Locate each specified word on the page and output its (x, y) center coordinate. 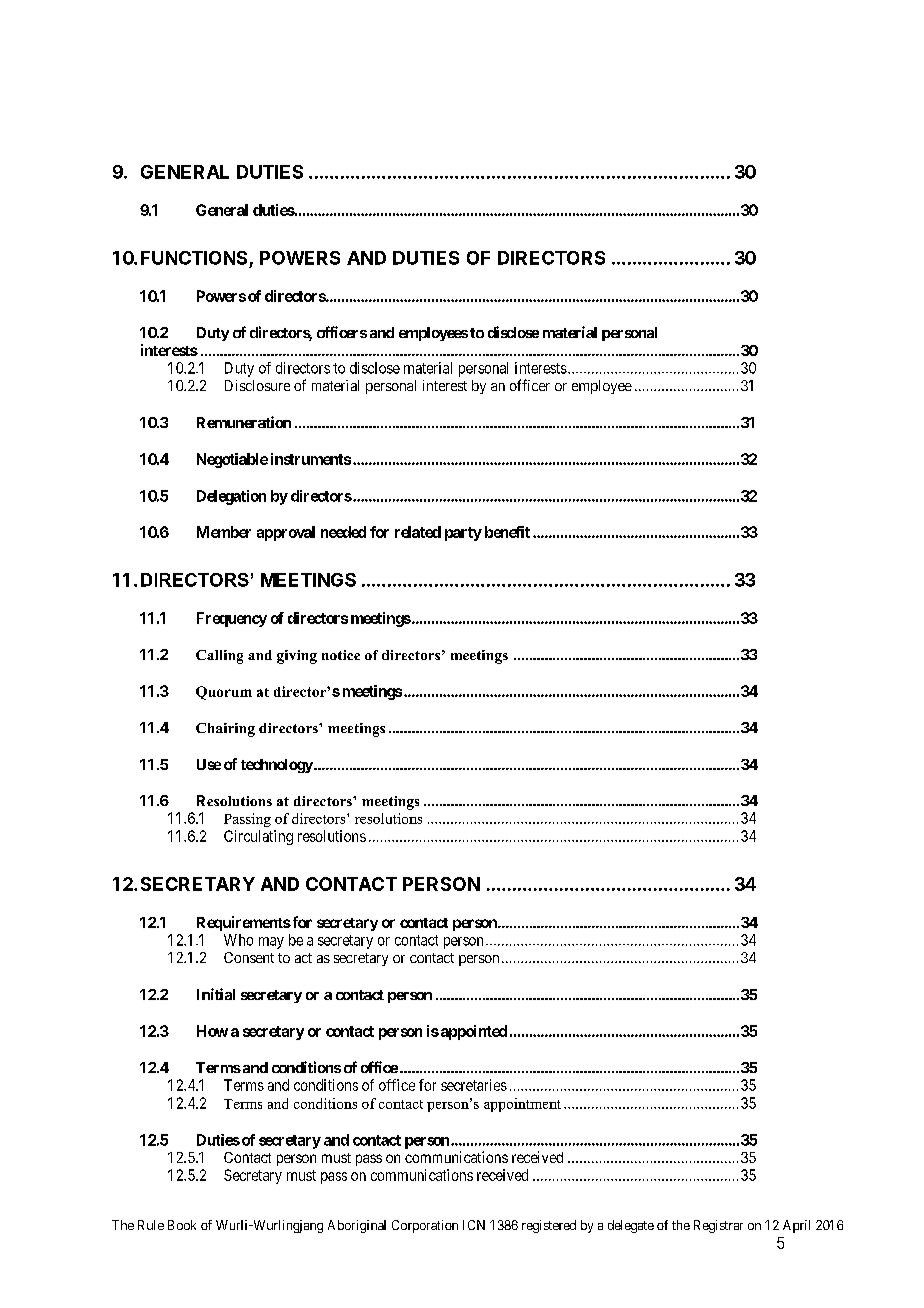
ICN (474, 1225)
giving (297, 657)
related (418, 532)
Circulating (258, 837)
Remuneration (244, 422)
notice (341, 655)
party (463, 534)
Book (182, 1225)
